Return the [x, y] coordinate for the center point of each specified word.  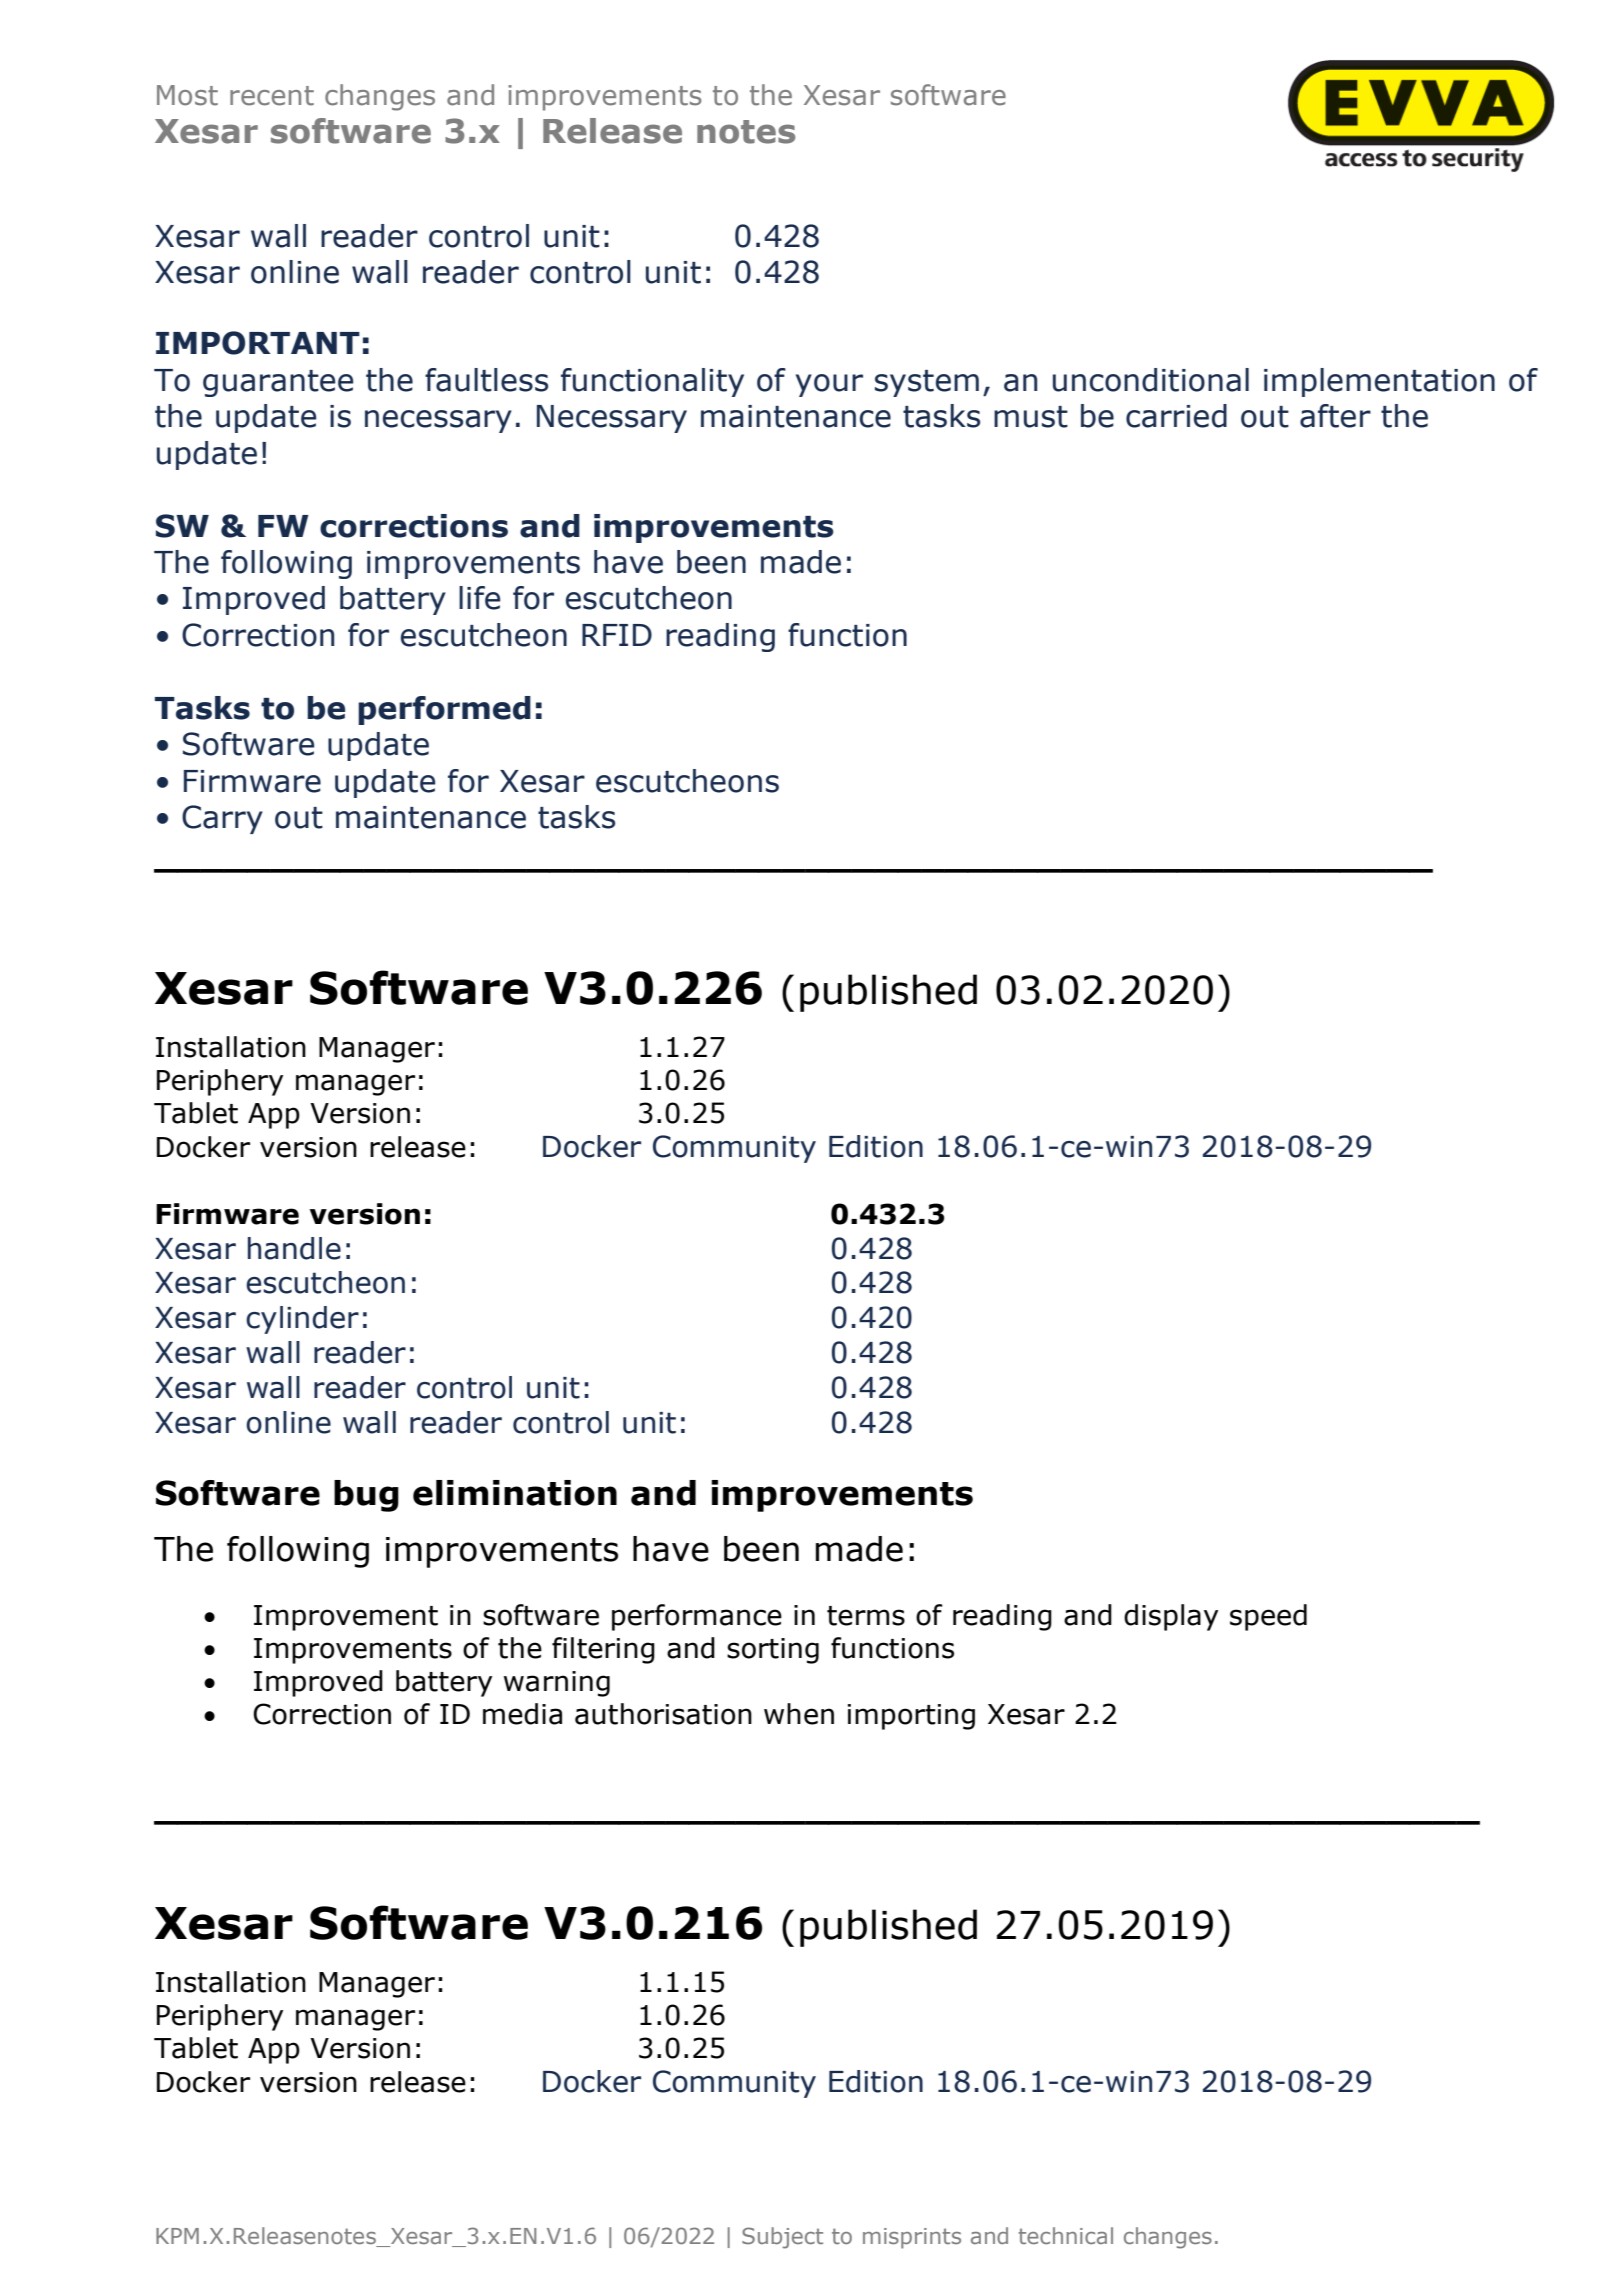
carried [1176, 416]
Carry [222, 819]
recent [272, 96]
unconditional [1151, 380]
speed [1268, 1617]
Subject [782, 2238]
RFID [617, 635]
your [829, 385]
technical [1065, 2235]
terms [866, 1616]
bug [366, 1496]
